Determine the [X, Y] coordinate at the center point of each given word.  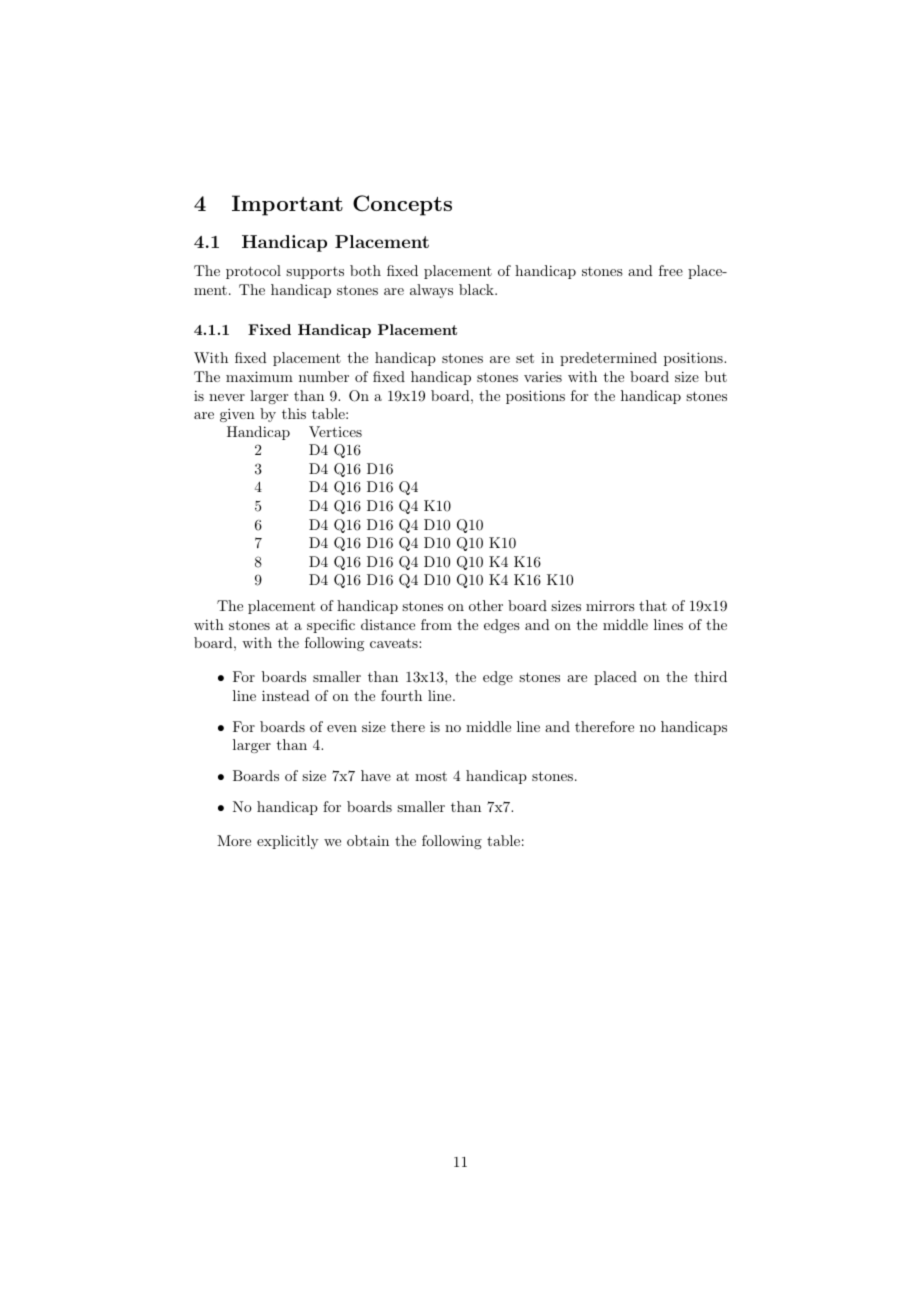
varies [543, 377]
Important [287, 205]
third [710, 676]
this [294, 413]
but [716, 376]
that [653, 605]
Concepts [402, 205]
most [431, 776]
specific [331, 626]
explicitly [287, 842]
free [671, 270]
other [486, 605]
